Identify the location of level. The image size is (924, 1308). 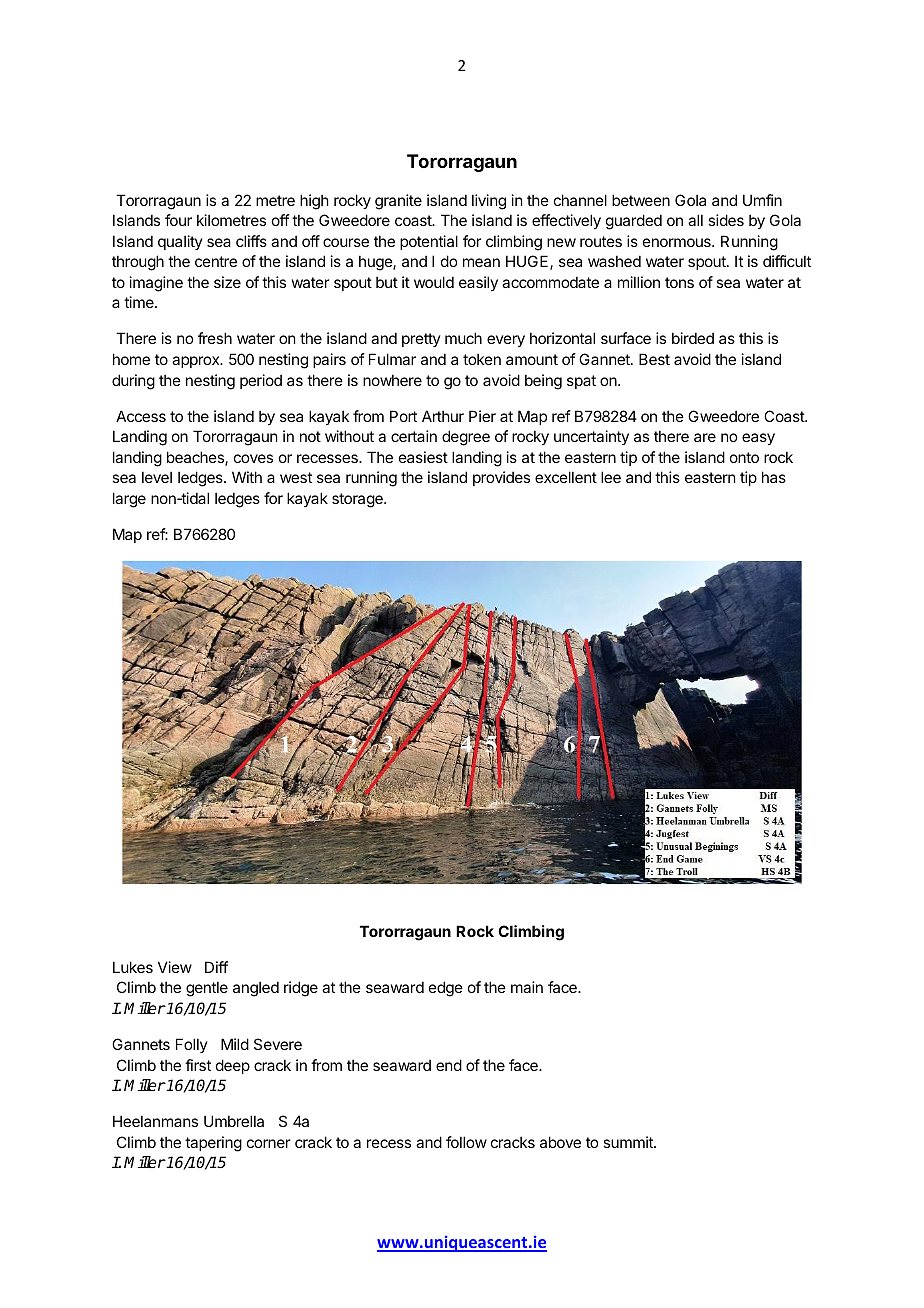
(157, 477).
